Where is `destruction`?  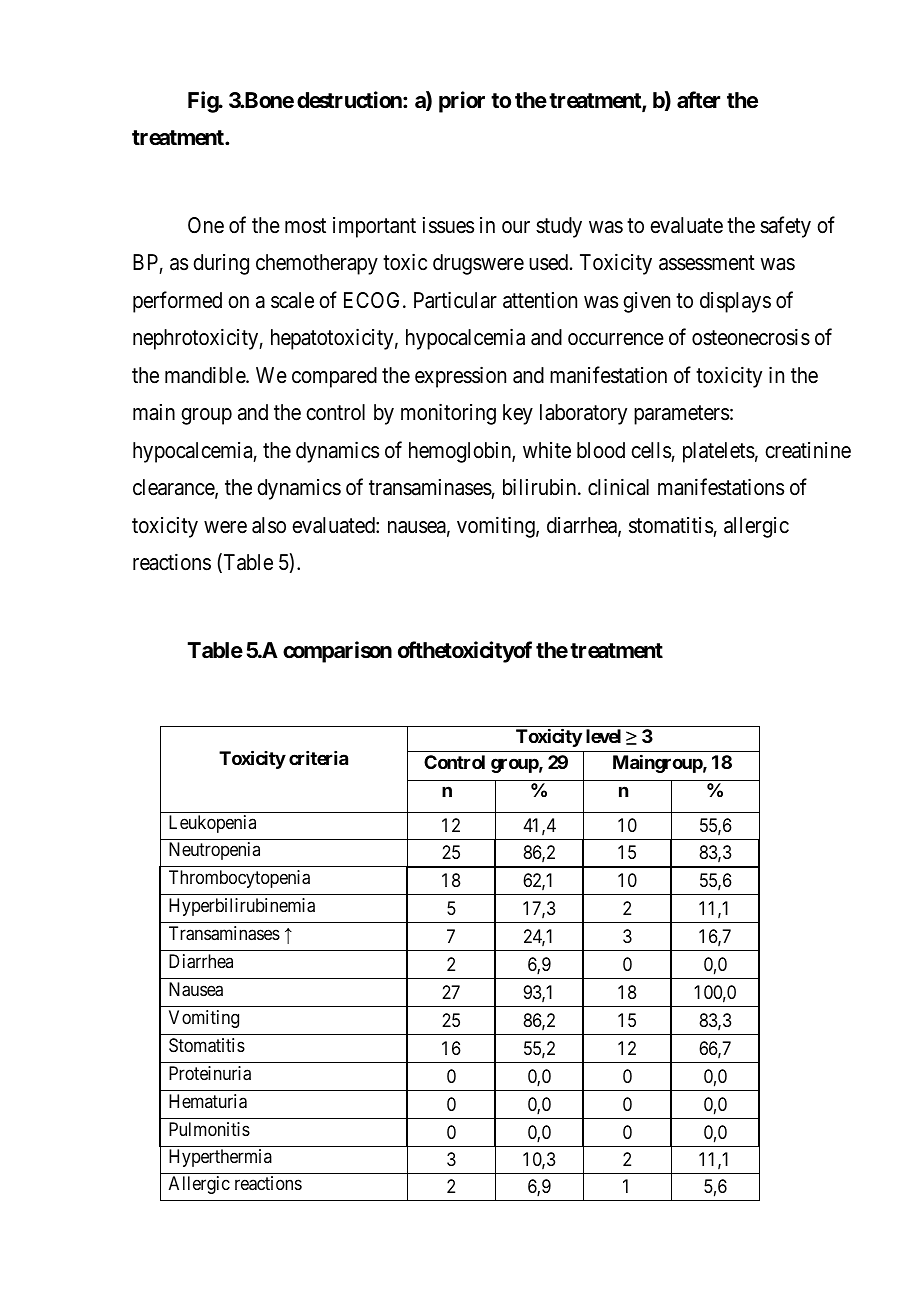 destruction is located at coordinates (350, 100).
